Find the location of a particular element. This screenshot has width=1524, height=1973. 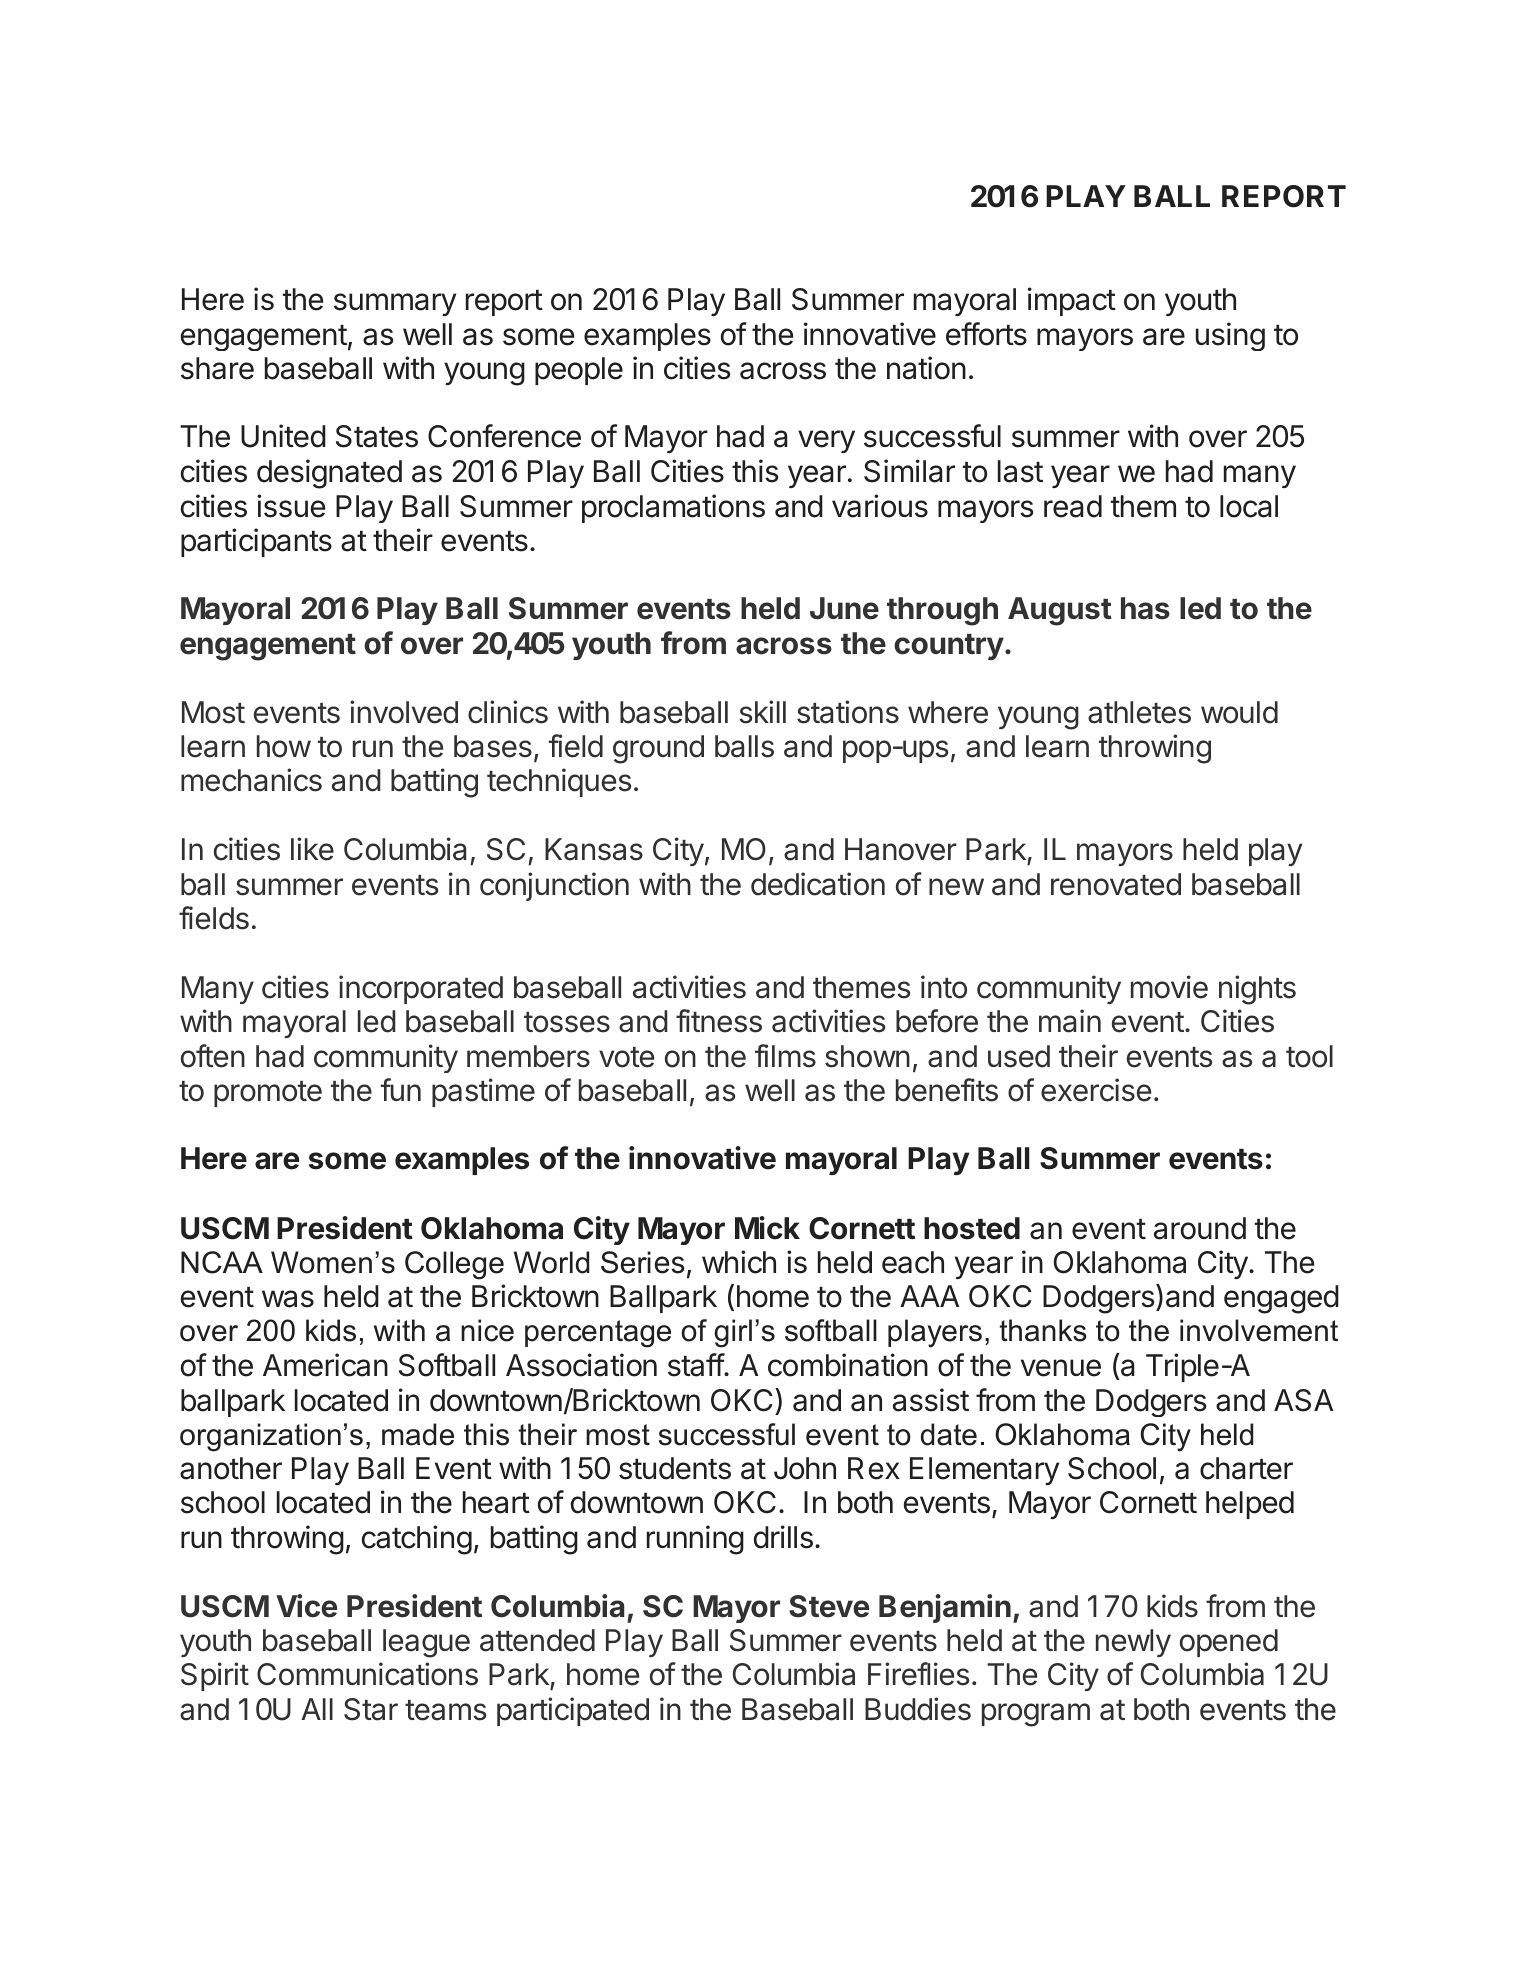

very is located at coordinates (826, 441).
